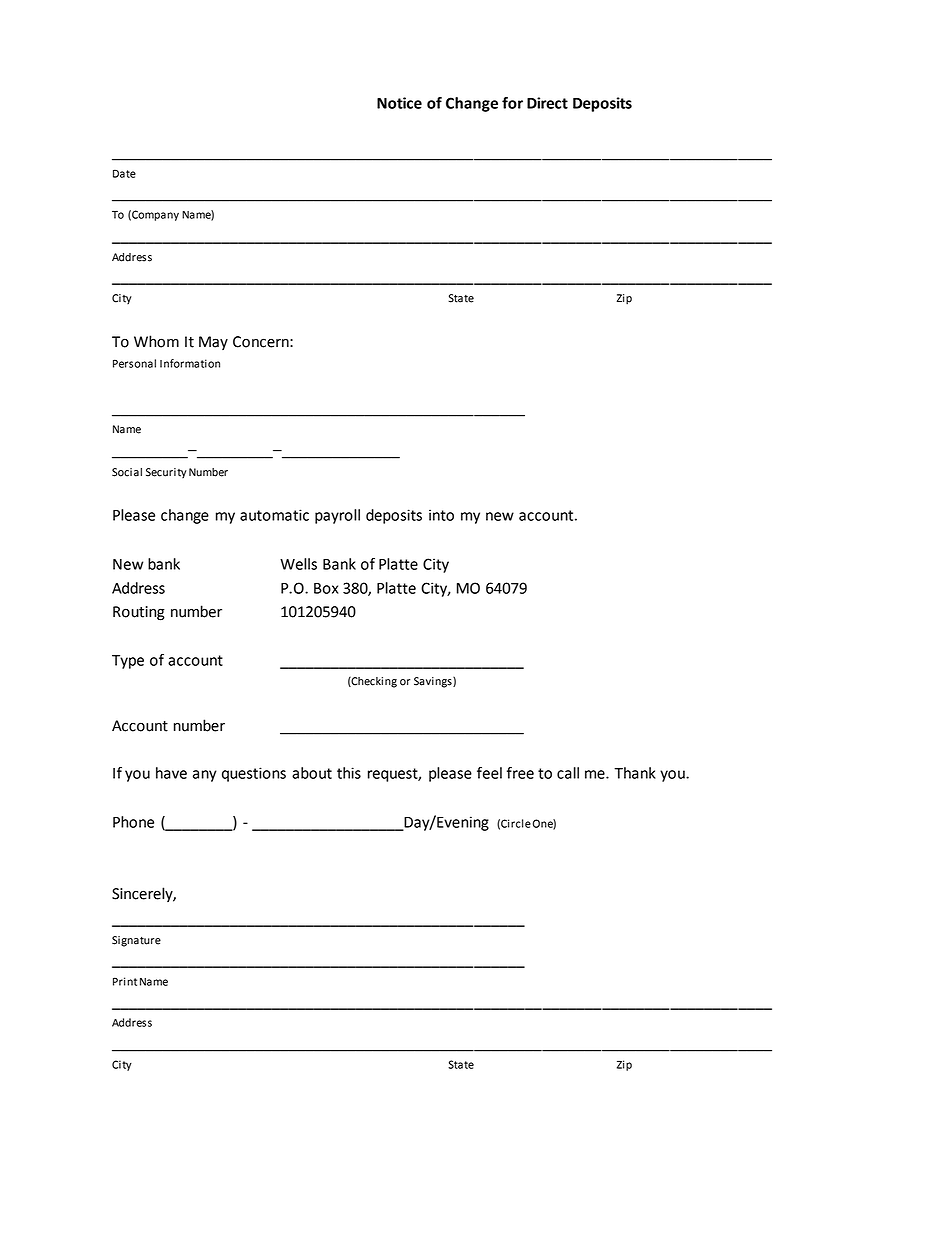  What do you see at coordinates (547, 103) in the page?
I see `Direct` at bounding box center [547, 103].
